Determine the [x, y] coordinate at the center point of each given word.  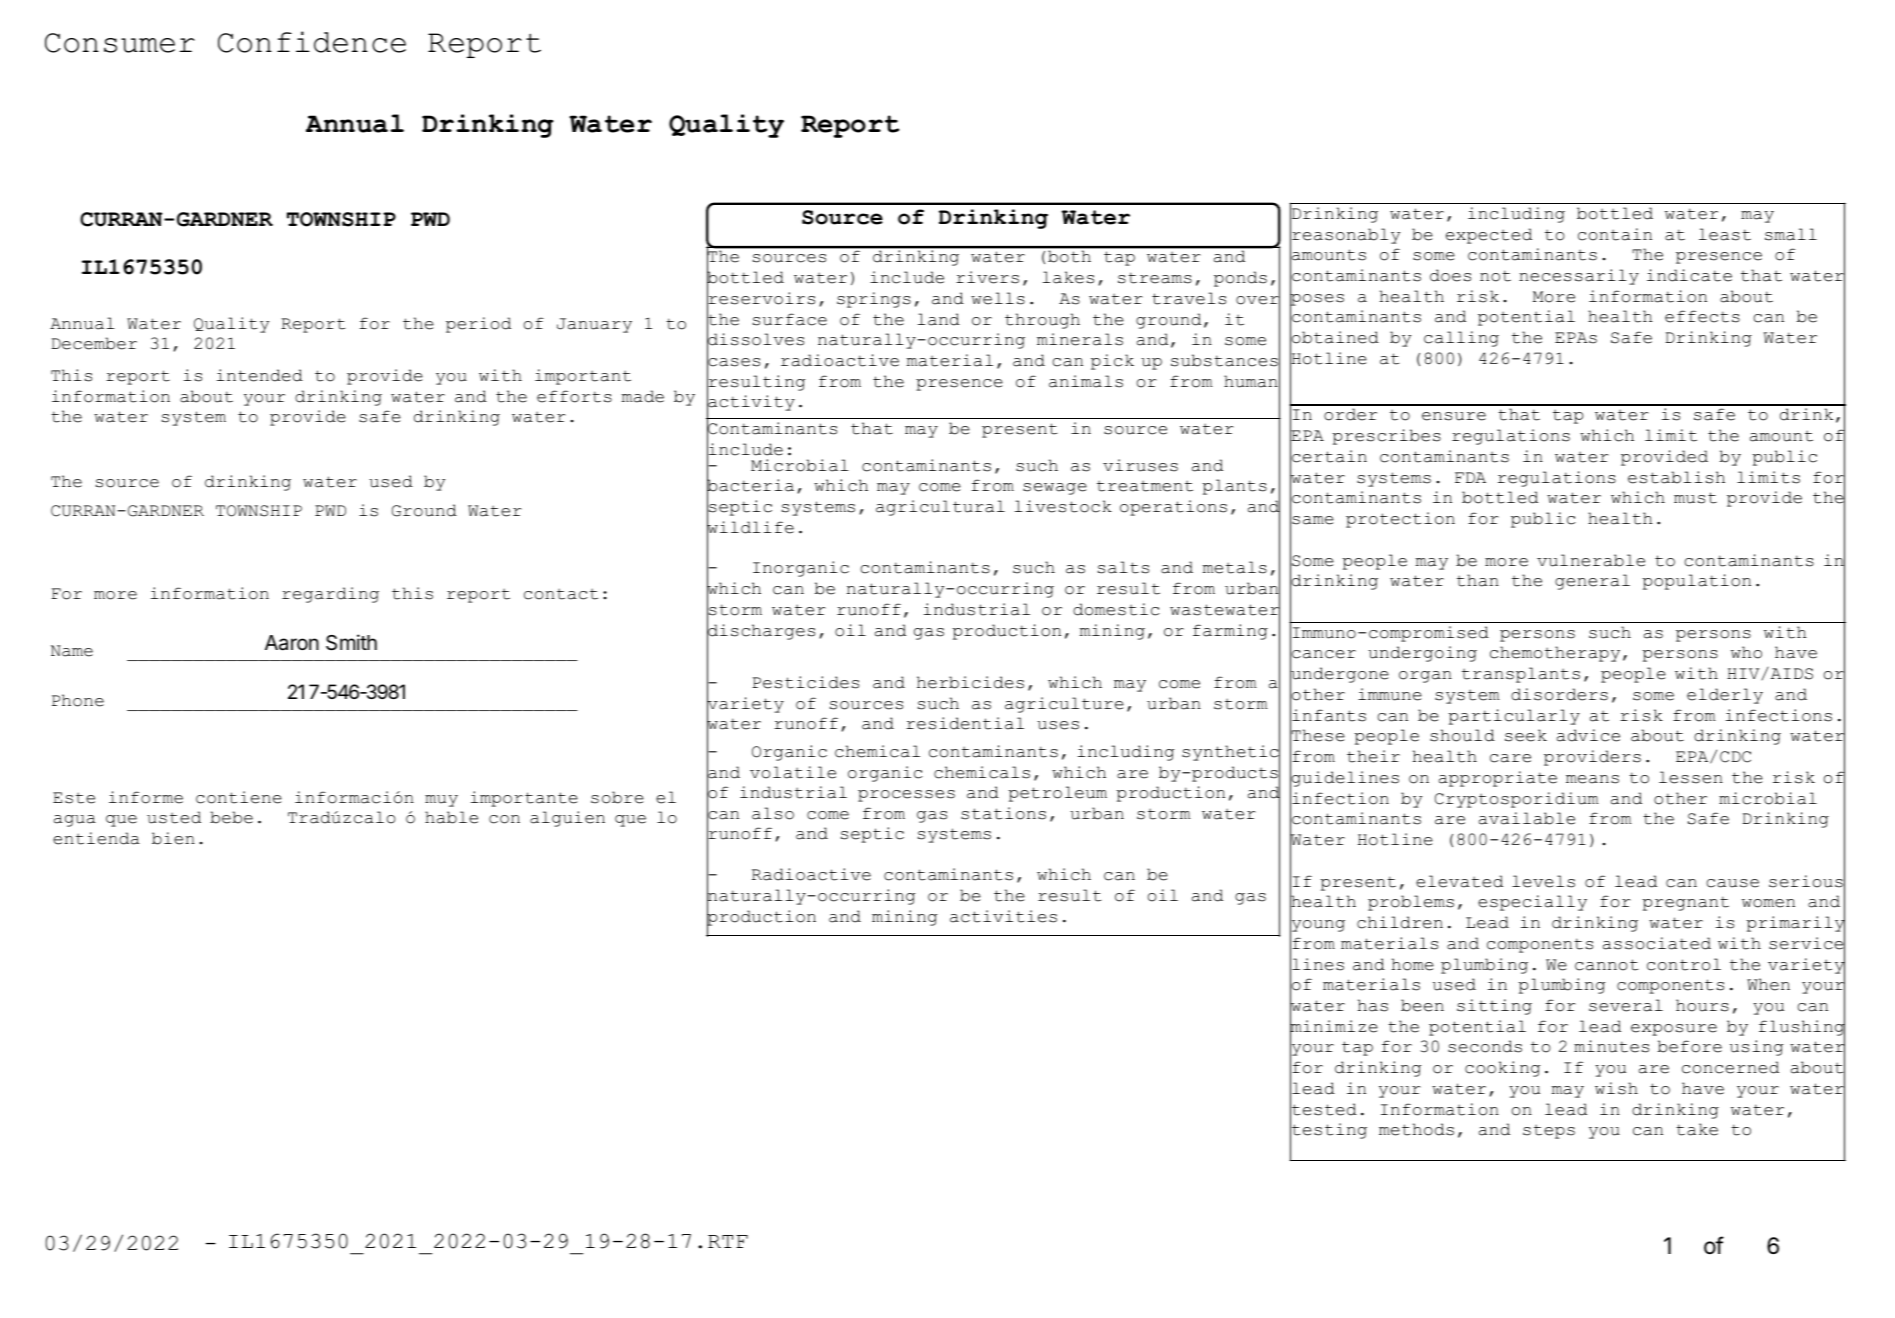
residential [965, 723]
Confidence [312, 42]
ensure [1454, 416]
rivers [987, 277]
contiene [239, 797]
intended [260, 375]
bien [173, 838]
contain [1615, 234]
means [1592, 779]
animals [1086, 381]
